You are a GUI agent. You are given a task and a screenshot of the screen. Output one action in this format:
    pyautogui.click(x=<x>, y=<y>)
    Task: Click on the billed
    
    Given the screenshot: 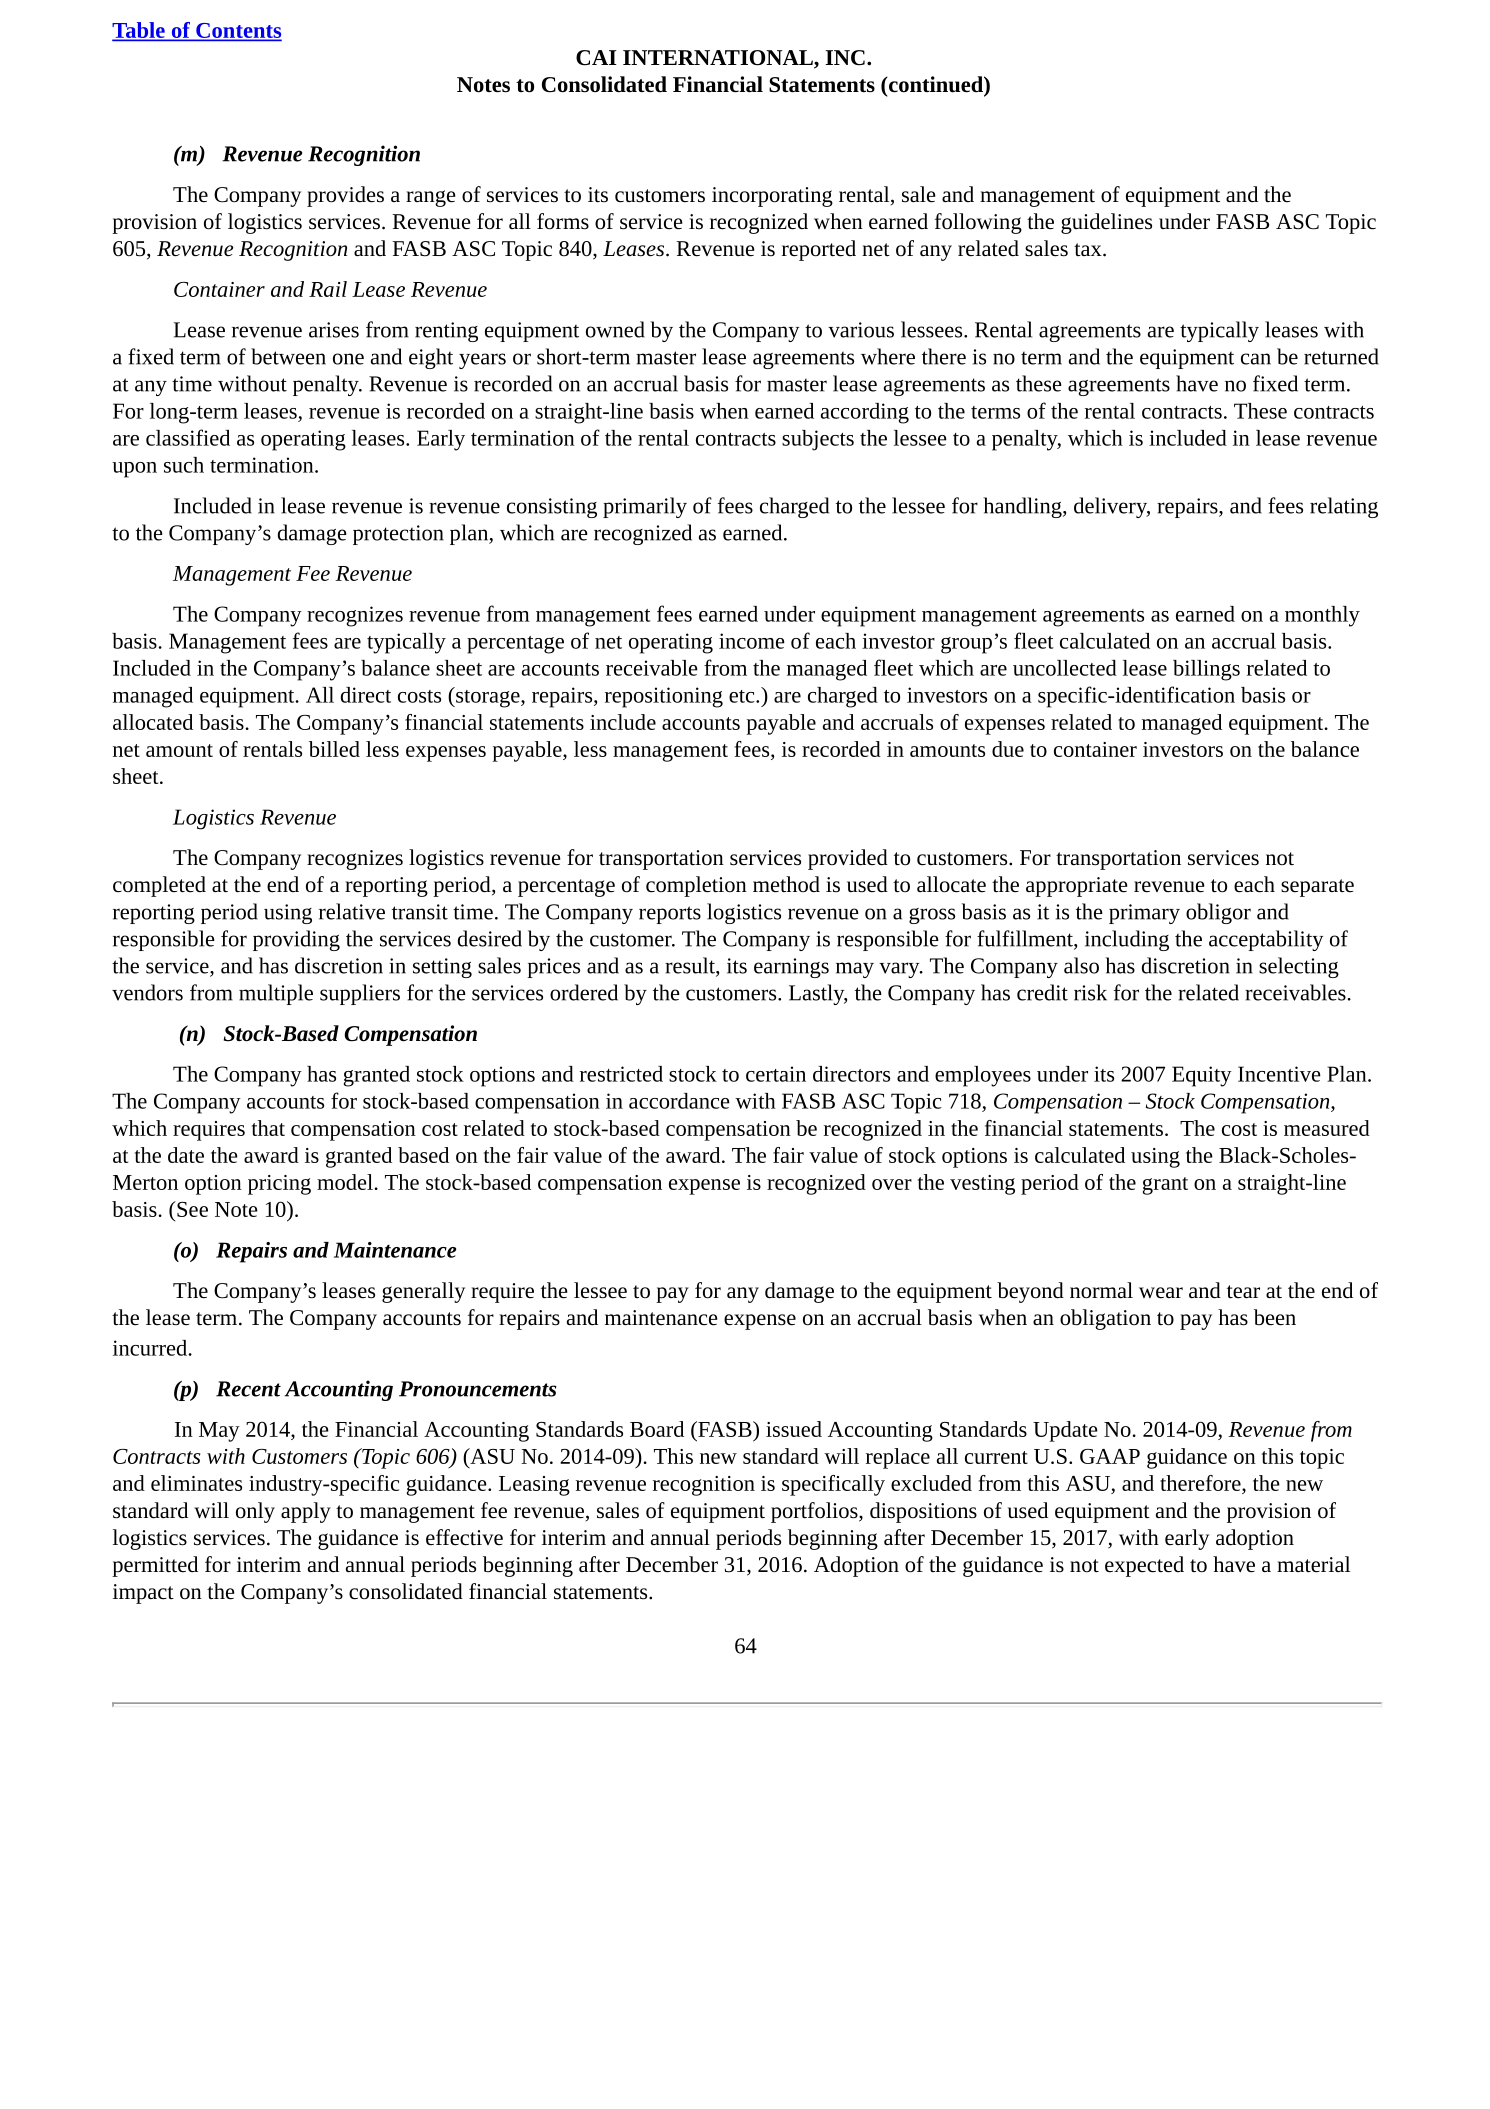 What is the action you would take?
    pyautogui.click(x=334, y=749)
